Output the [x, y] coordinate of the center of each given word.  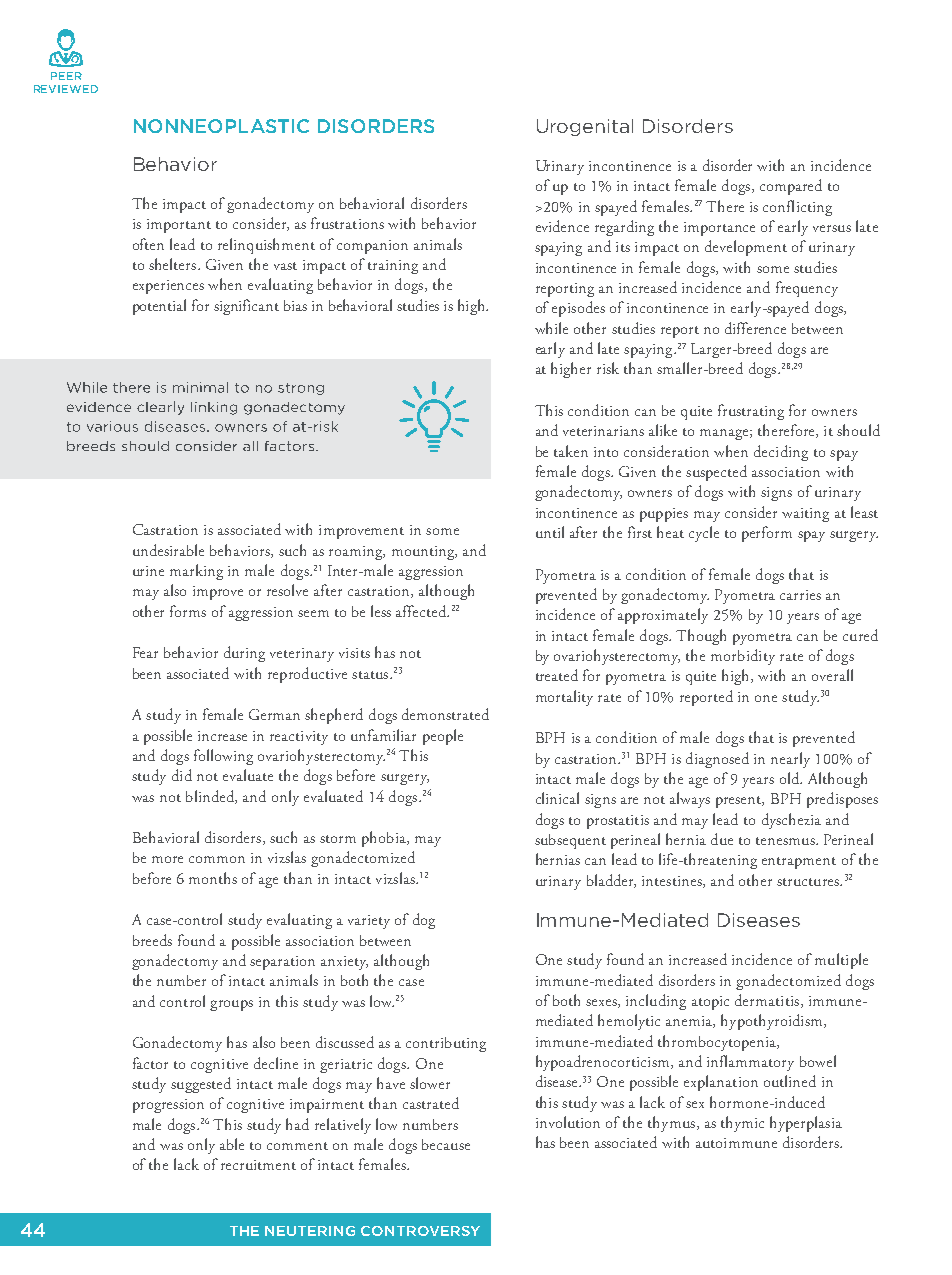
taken [571, 451]
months [213, 878]
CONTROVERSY [420, 1231]
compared [791, 187]
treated [557, 675]
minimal [200, 387]
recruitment [258, 1165]
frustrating [751, 412]
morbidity [743, 657]
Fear [145, 652]
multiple [841, 961]
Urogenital [585, 127]
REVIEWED [66, 89]
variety [369, 922]
